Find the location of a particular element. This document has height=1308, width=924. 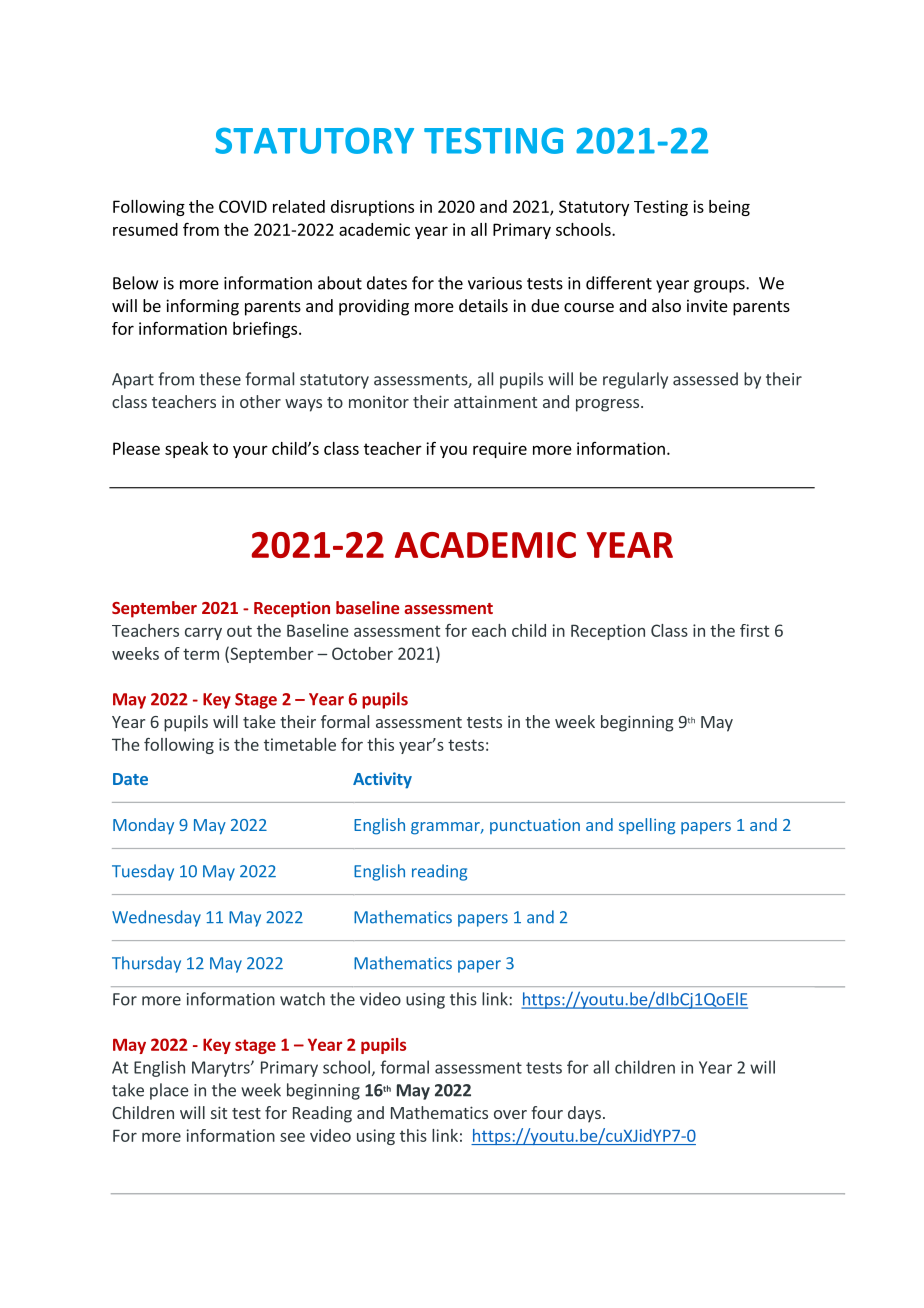

disruptions is located at coordinates (372, 208).
